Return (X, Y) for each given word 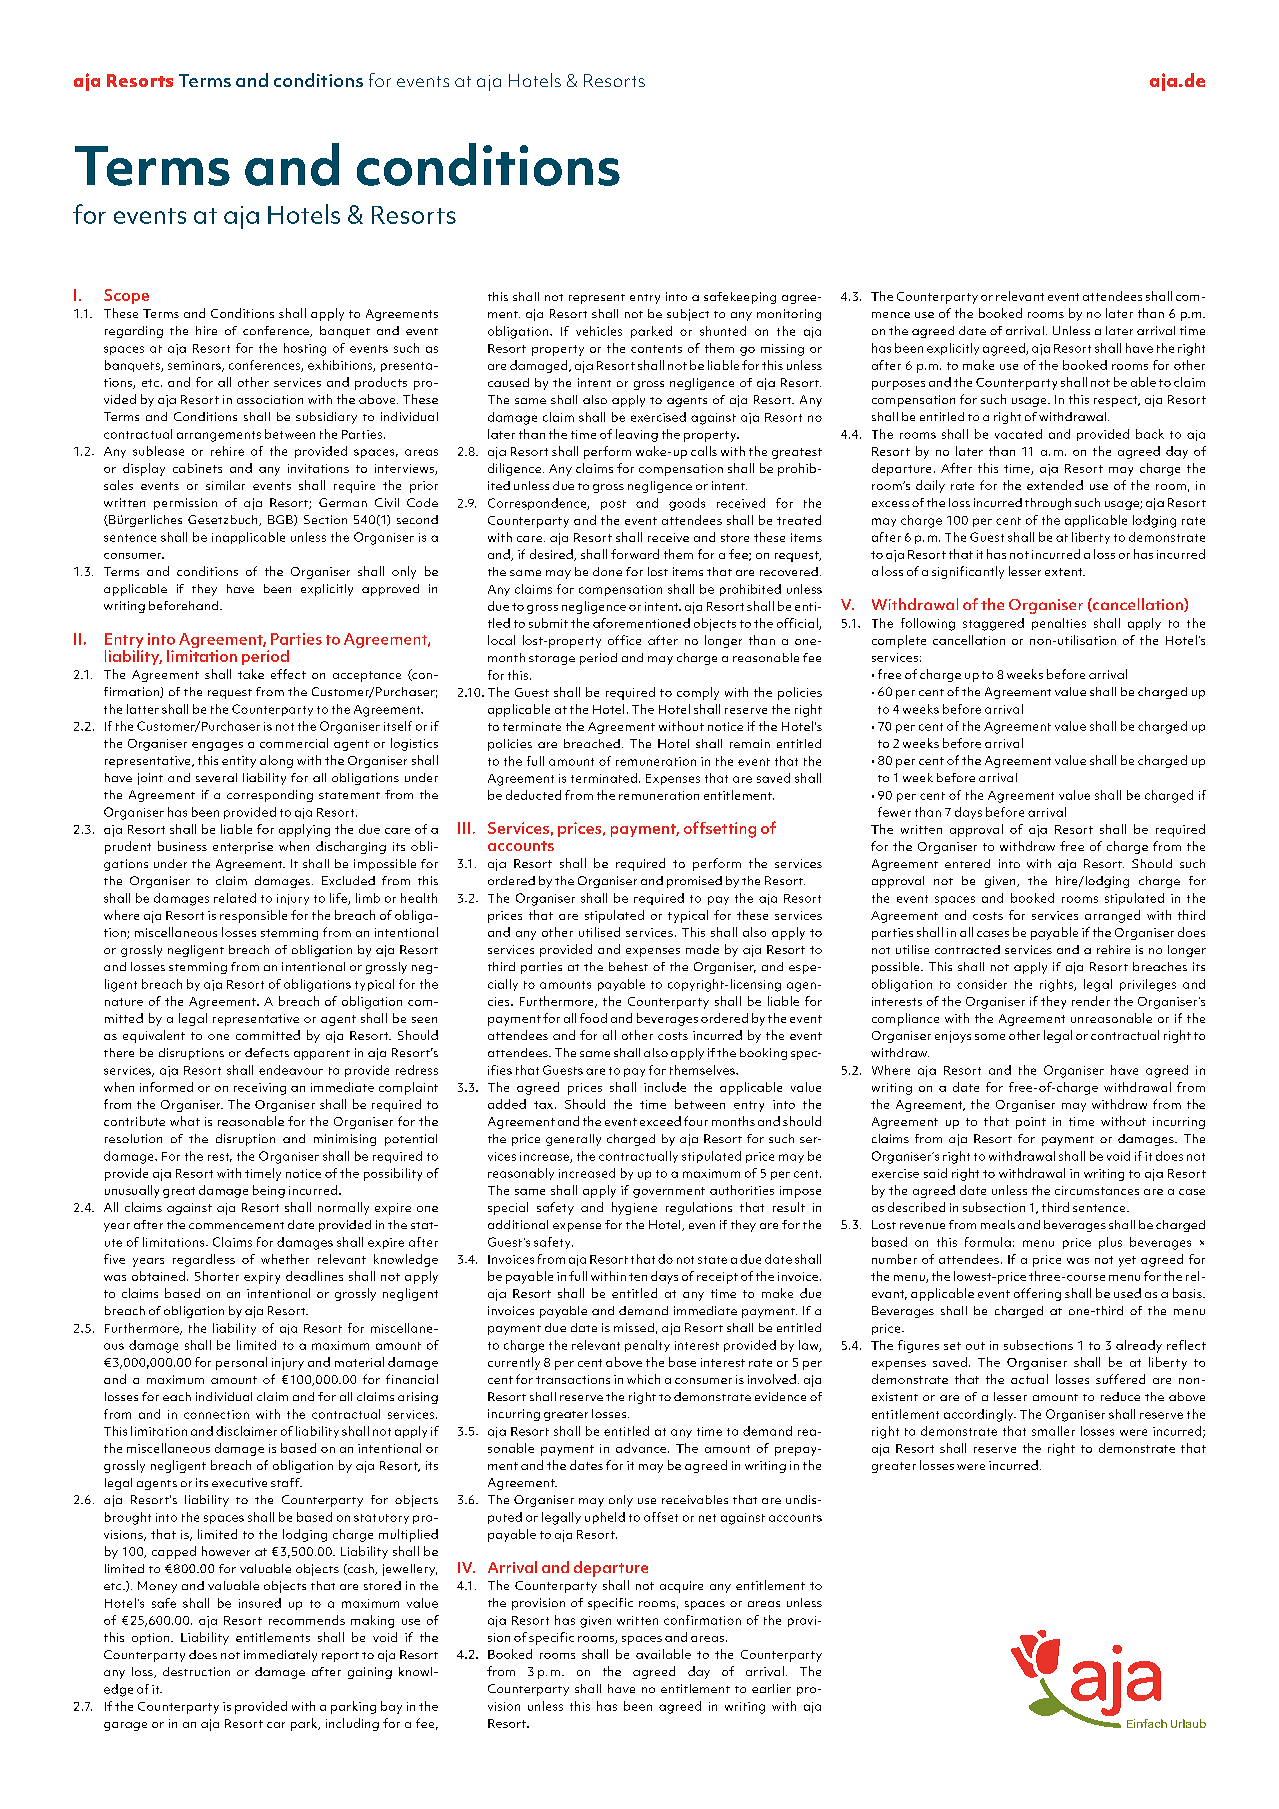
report (340, 1657)
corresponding (270, 796)
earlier (771, 1688)
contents (656, 349)
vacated (1018, 434)
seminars (195, 366)
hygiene (634, 1208)
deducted (533, 795)
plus (1110, 1243)
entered (967, 863)
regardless (204, 1260)
